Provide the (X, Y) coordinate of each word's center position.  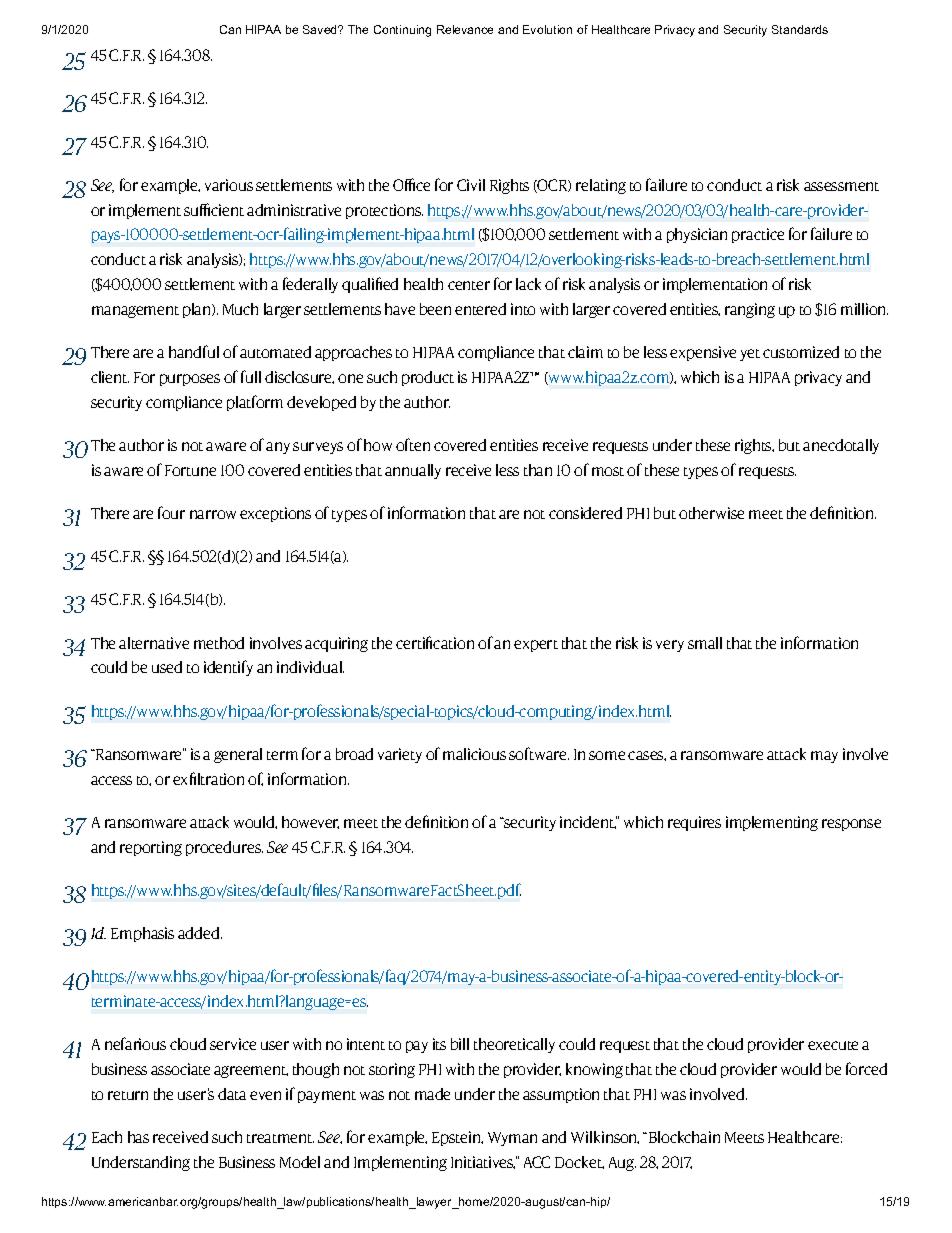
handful (194, 351)
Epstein (457, 1138)
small (705, 643)
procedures (224, 848)
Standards (800, 29)
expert (536, 646)
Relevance (465, 29)
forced (866, 1068)
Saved (321, 29)
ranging (750, 310)
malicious (474, 754)
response (851, 825)
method (219, 643)
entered (480, 309)
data (232, 1094)
